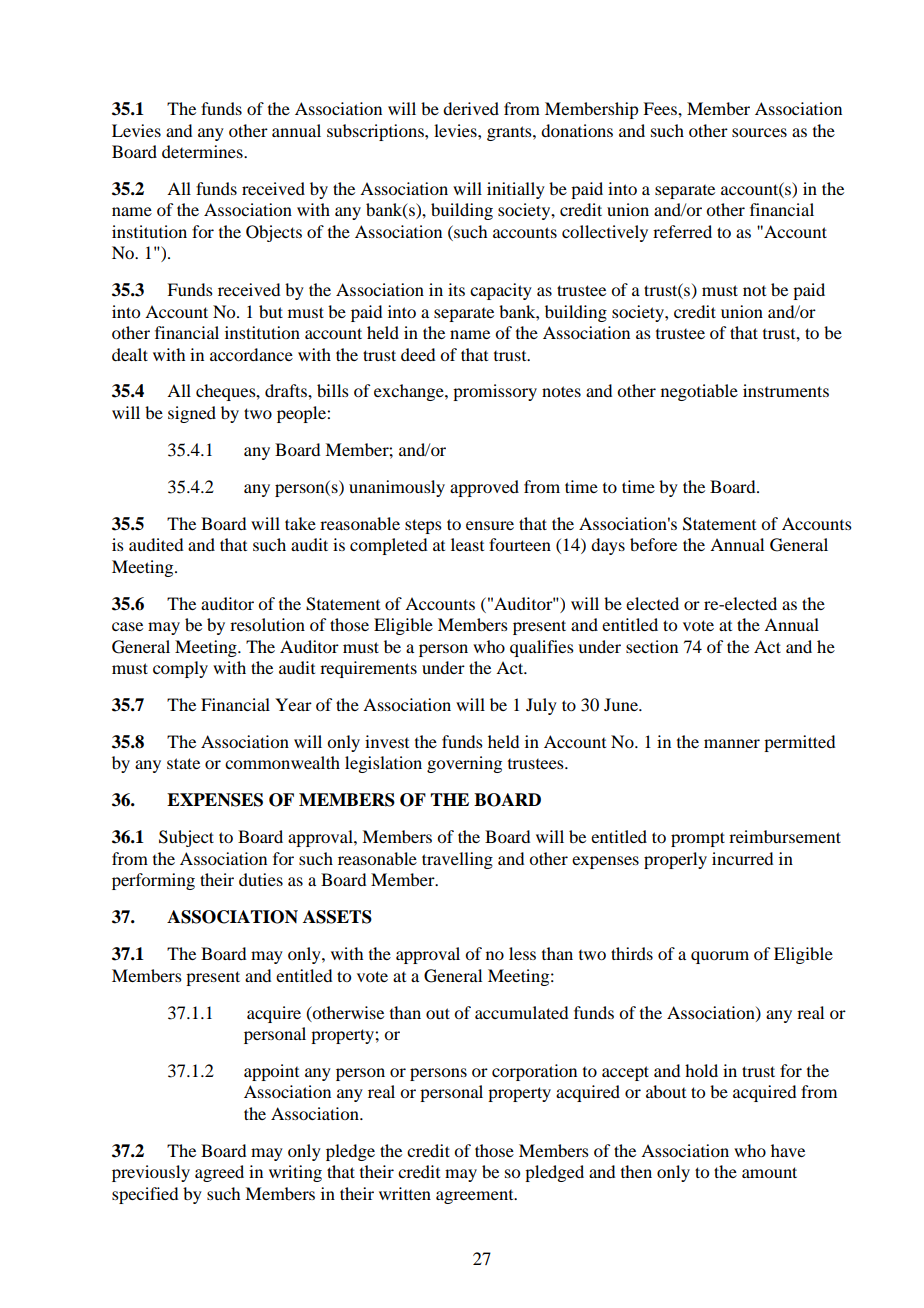 This image has width=924, height=1308. What do you see at coordinates (652, 646) in the image?
I see `section` at bounding box center [652, 646].
